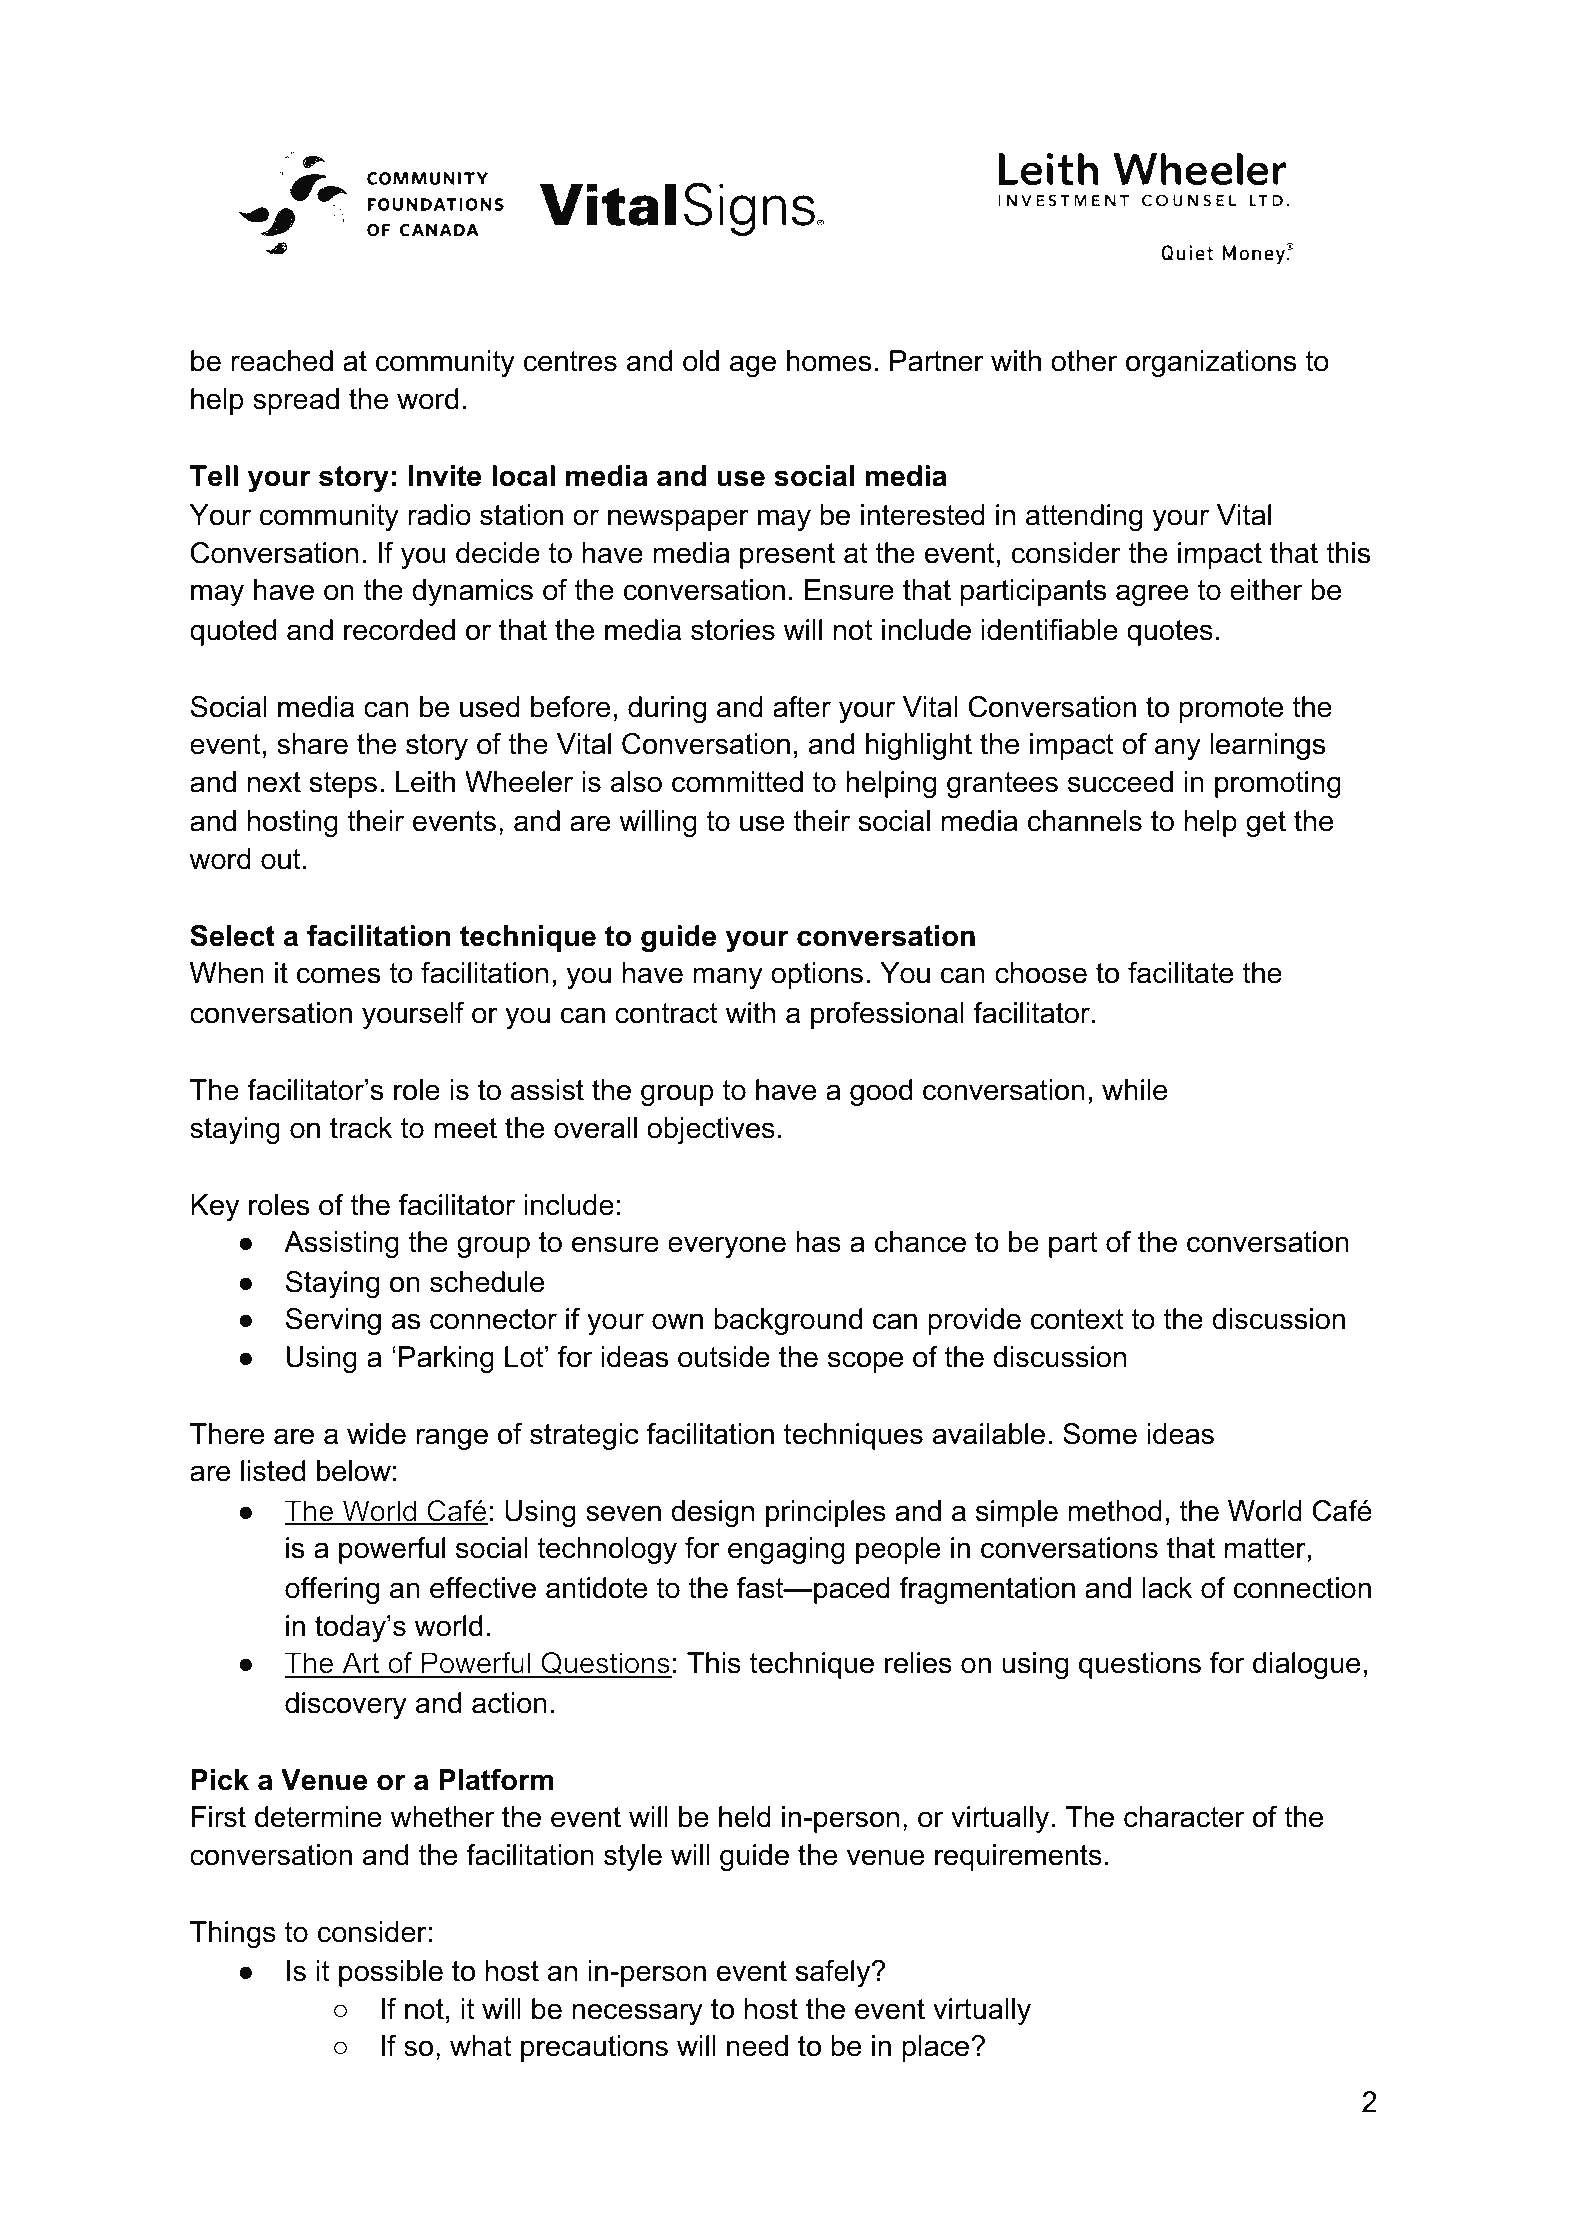 The image size is (1569, 2219). Describe the element at coordinates (338, 975) in the page. I see `comes` at that location.
